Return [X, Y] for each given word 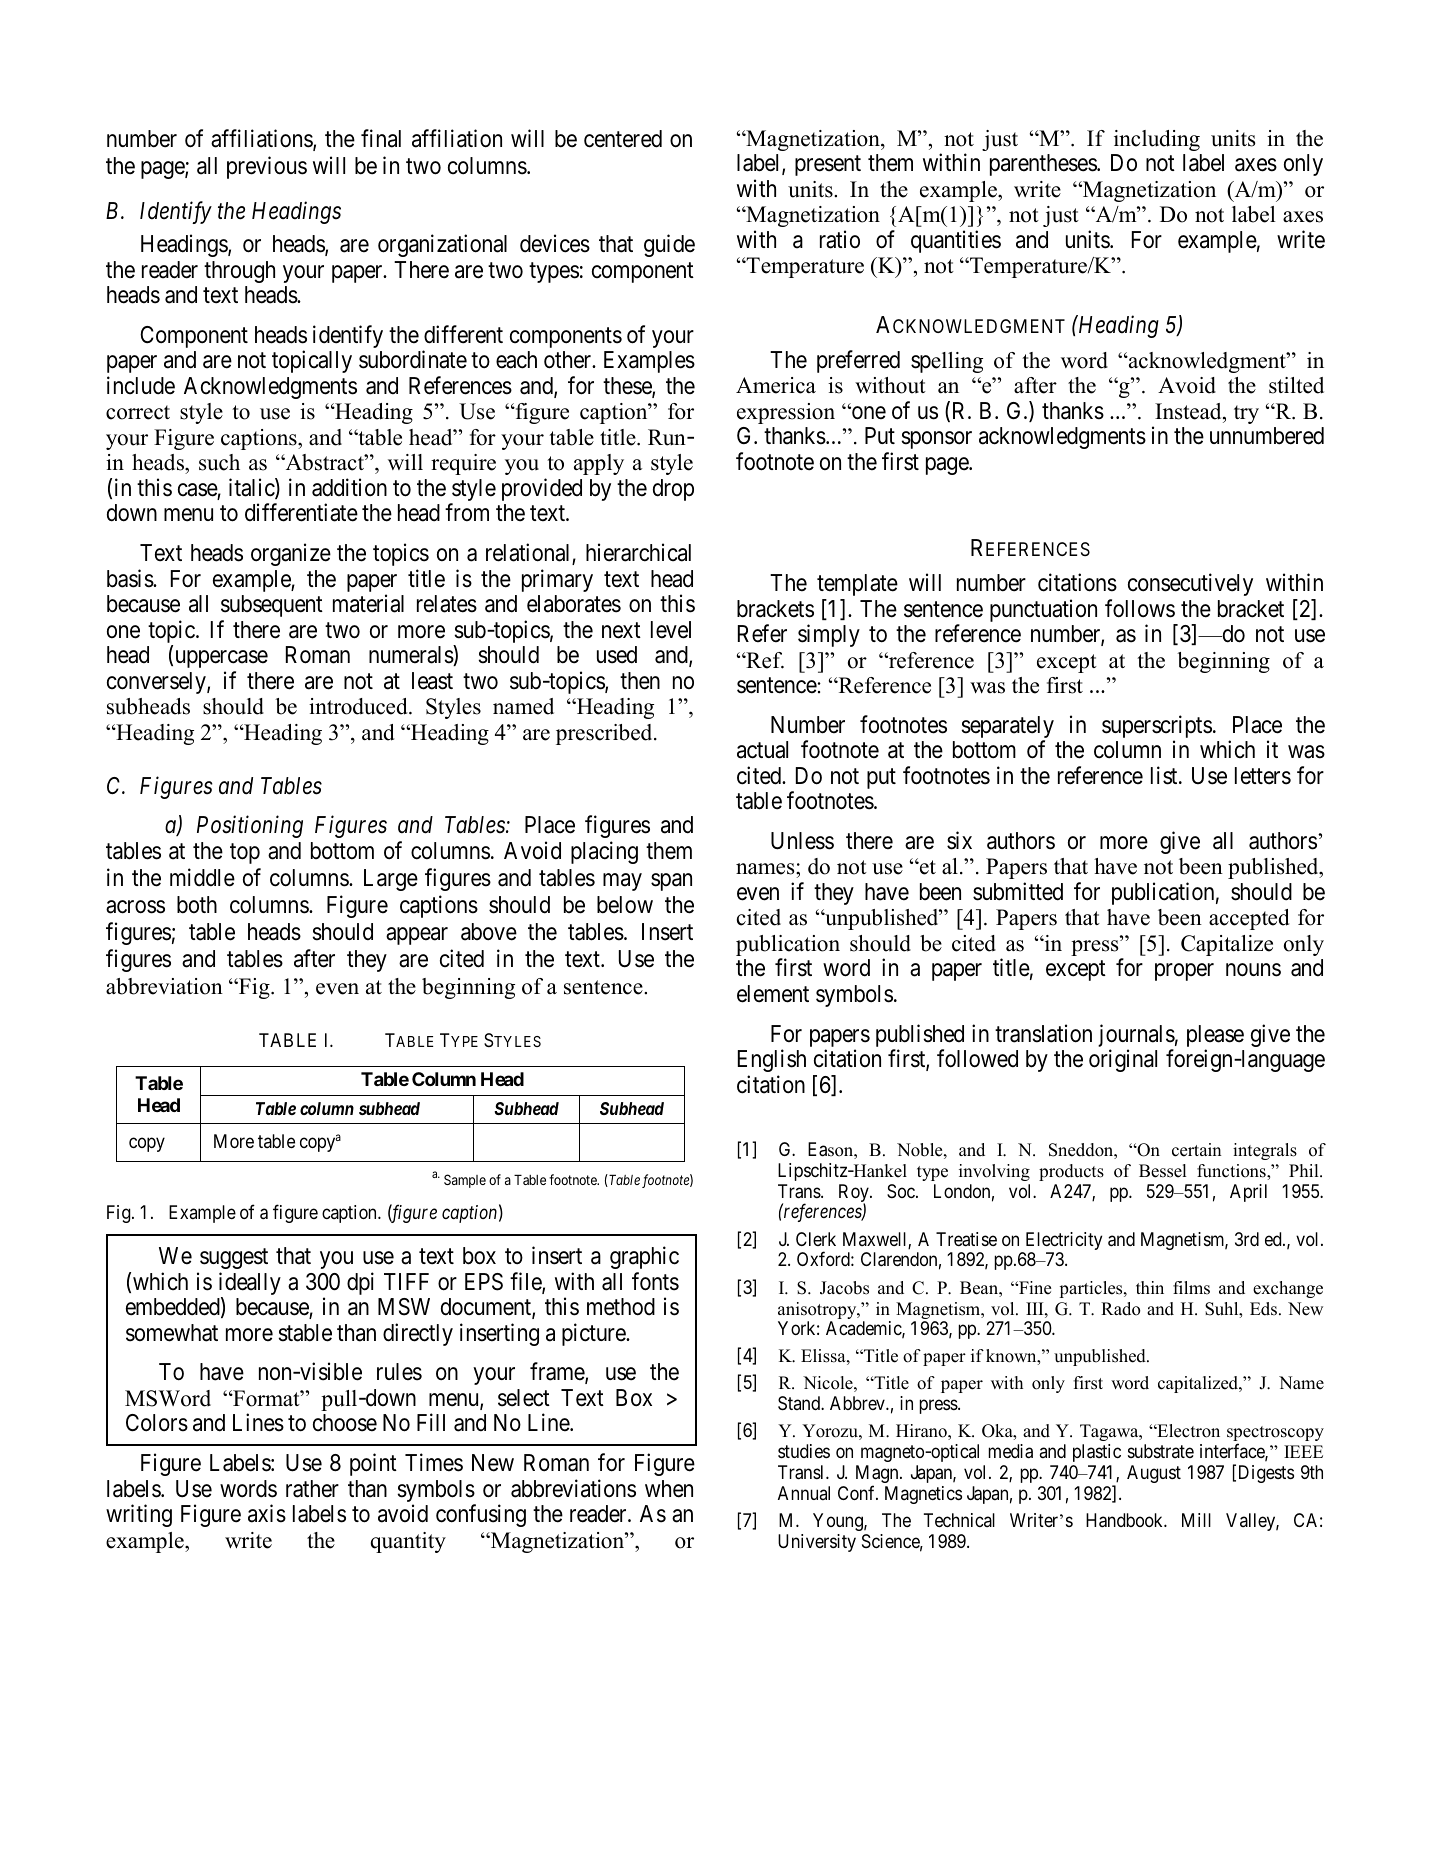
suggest [234, 1259]
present [828, 166]
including [1157, 140]
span [671, 882]
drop [673, 490]
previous [267, 167]
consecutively [1190, 584]
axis [267, 1513]
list [1165, 775]
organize [291, 554]
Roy [855, 1194]
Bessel [1163, 1171]
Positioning [250, 826]
